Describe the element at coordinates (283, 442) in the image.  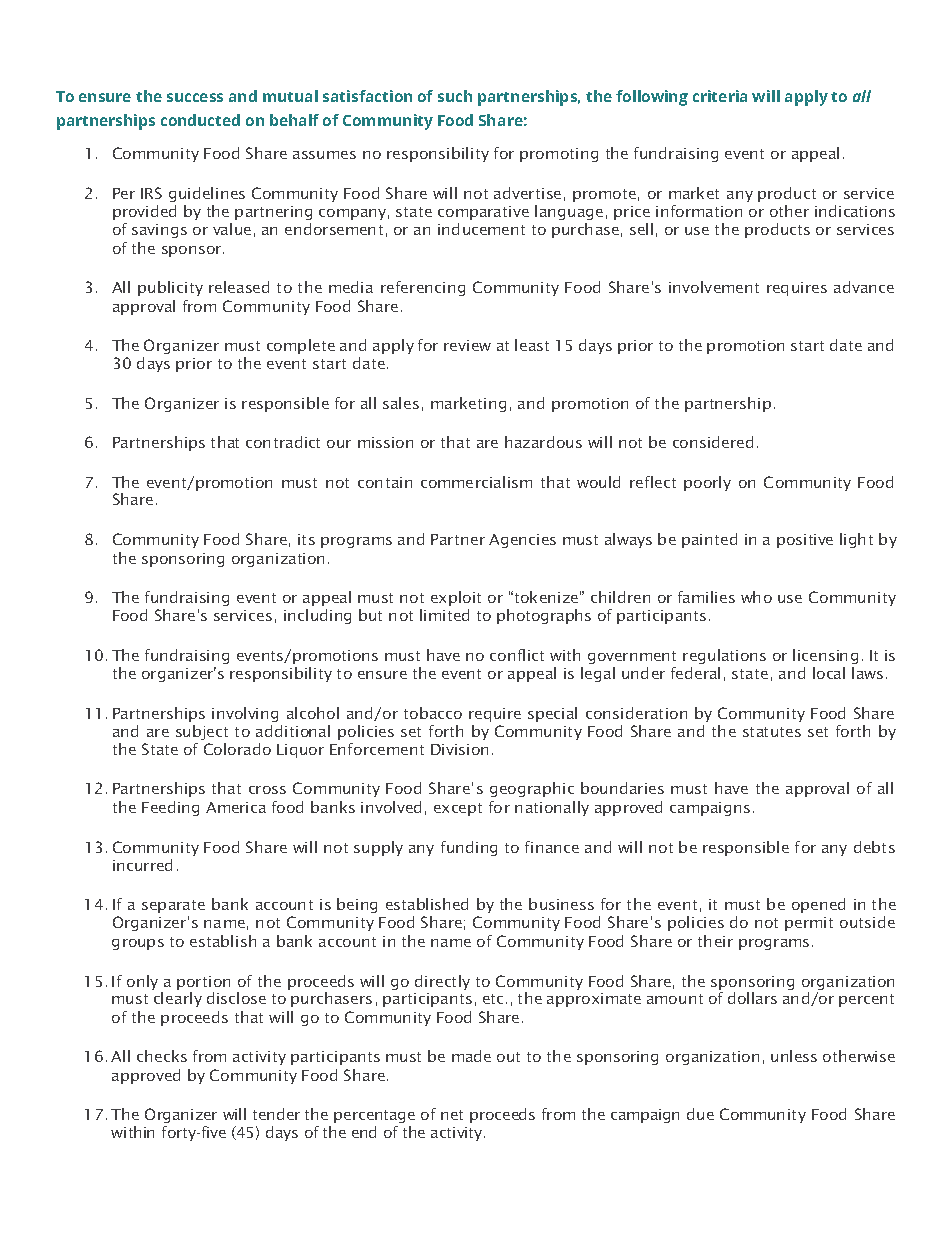
I see `contradict` at that location.
